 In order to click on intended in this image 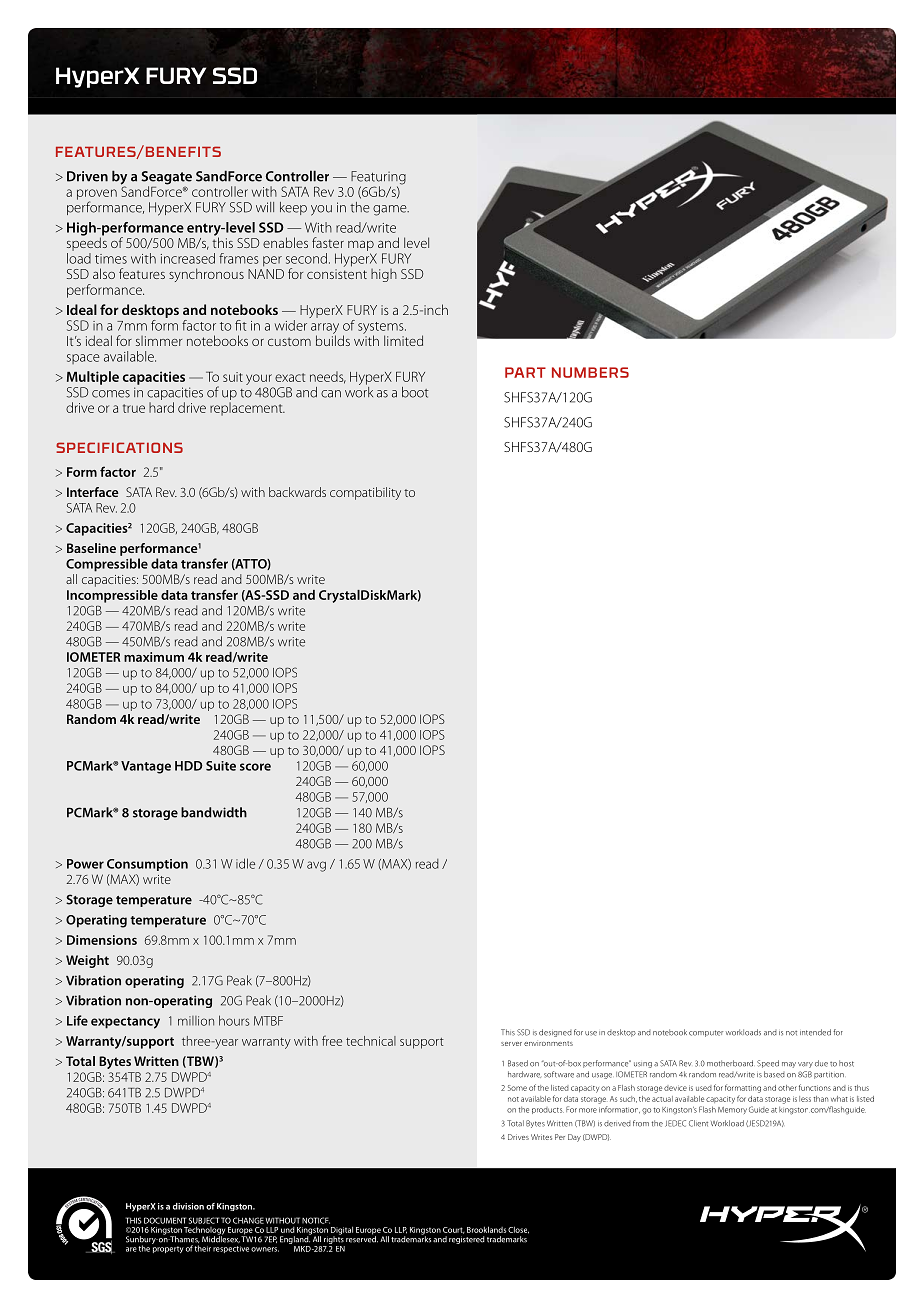, I will do `click(815, 1032)`.
